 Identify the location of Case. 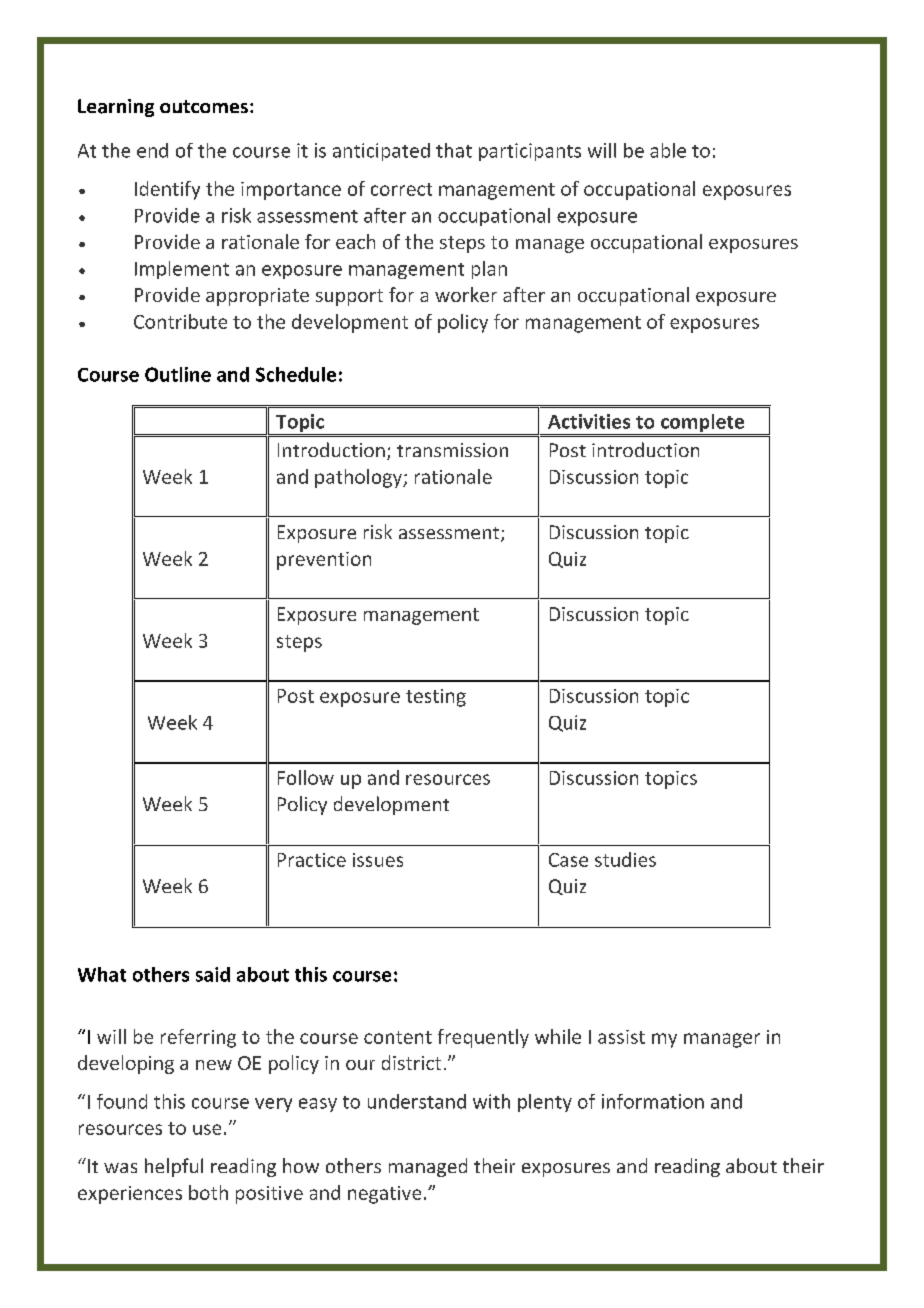
(568, 860).
